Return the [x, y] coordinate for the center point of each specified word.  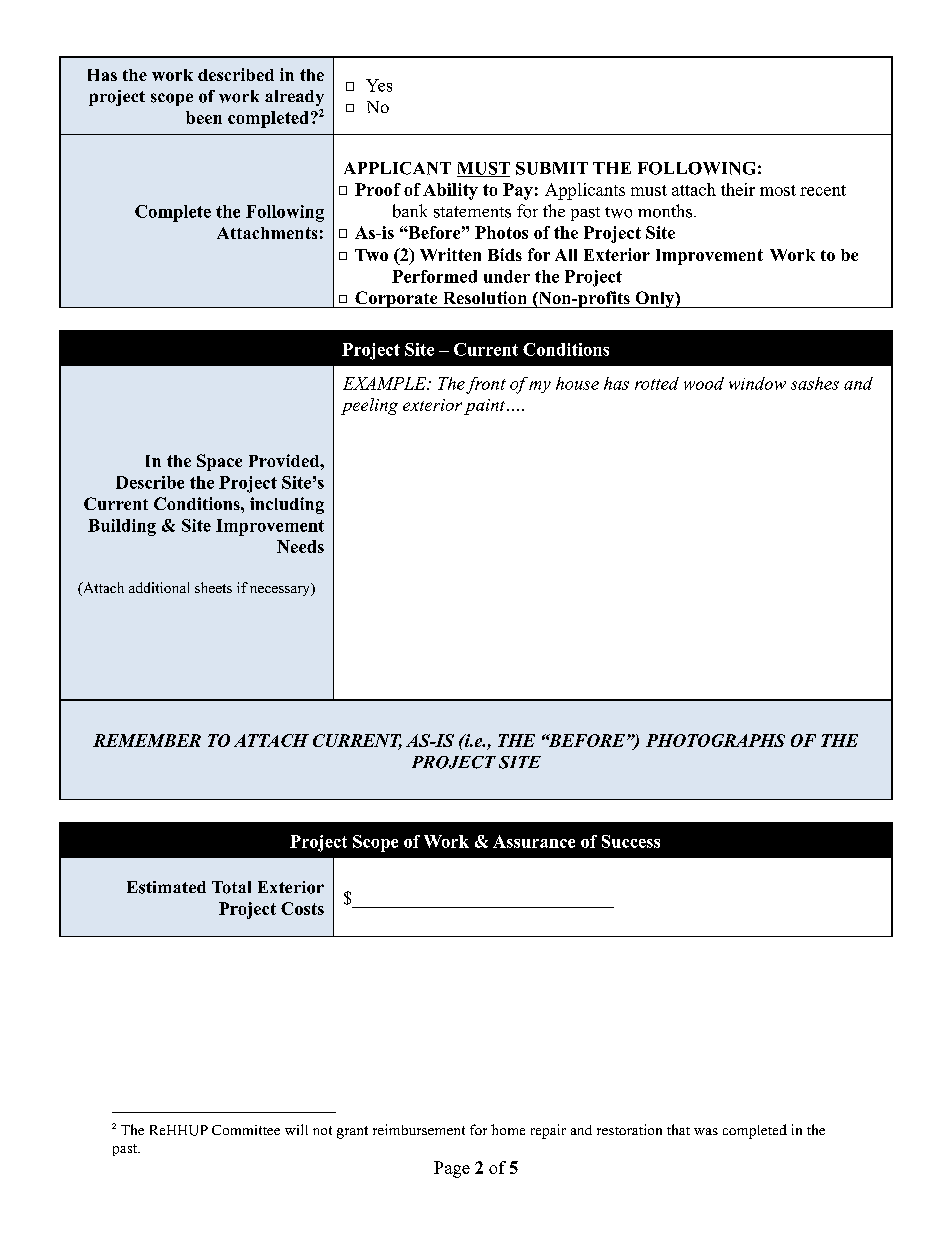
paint [484, 407]
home [508, 1129]
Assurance [534, 841]
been [204, 117]
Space [219, 462]
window [757, 383]
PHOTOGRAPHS [715, 740]
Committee [246, 1130]
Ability [450, 191]
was [706, 1131]
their [738, 189]
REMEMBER [147, 740]
